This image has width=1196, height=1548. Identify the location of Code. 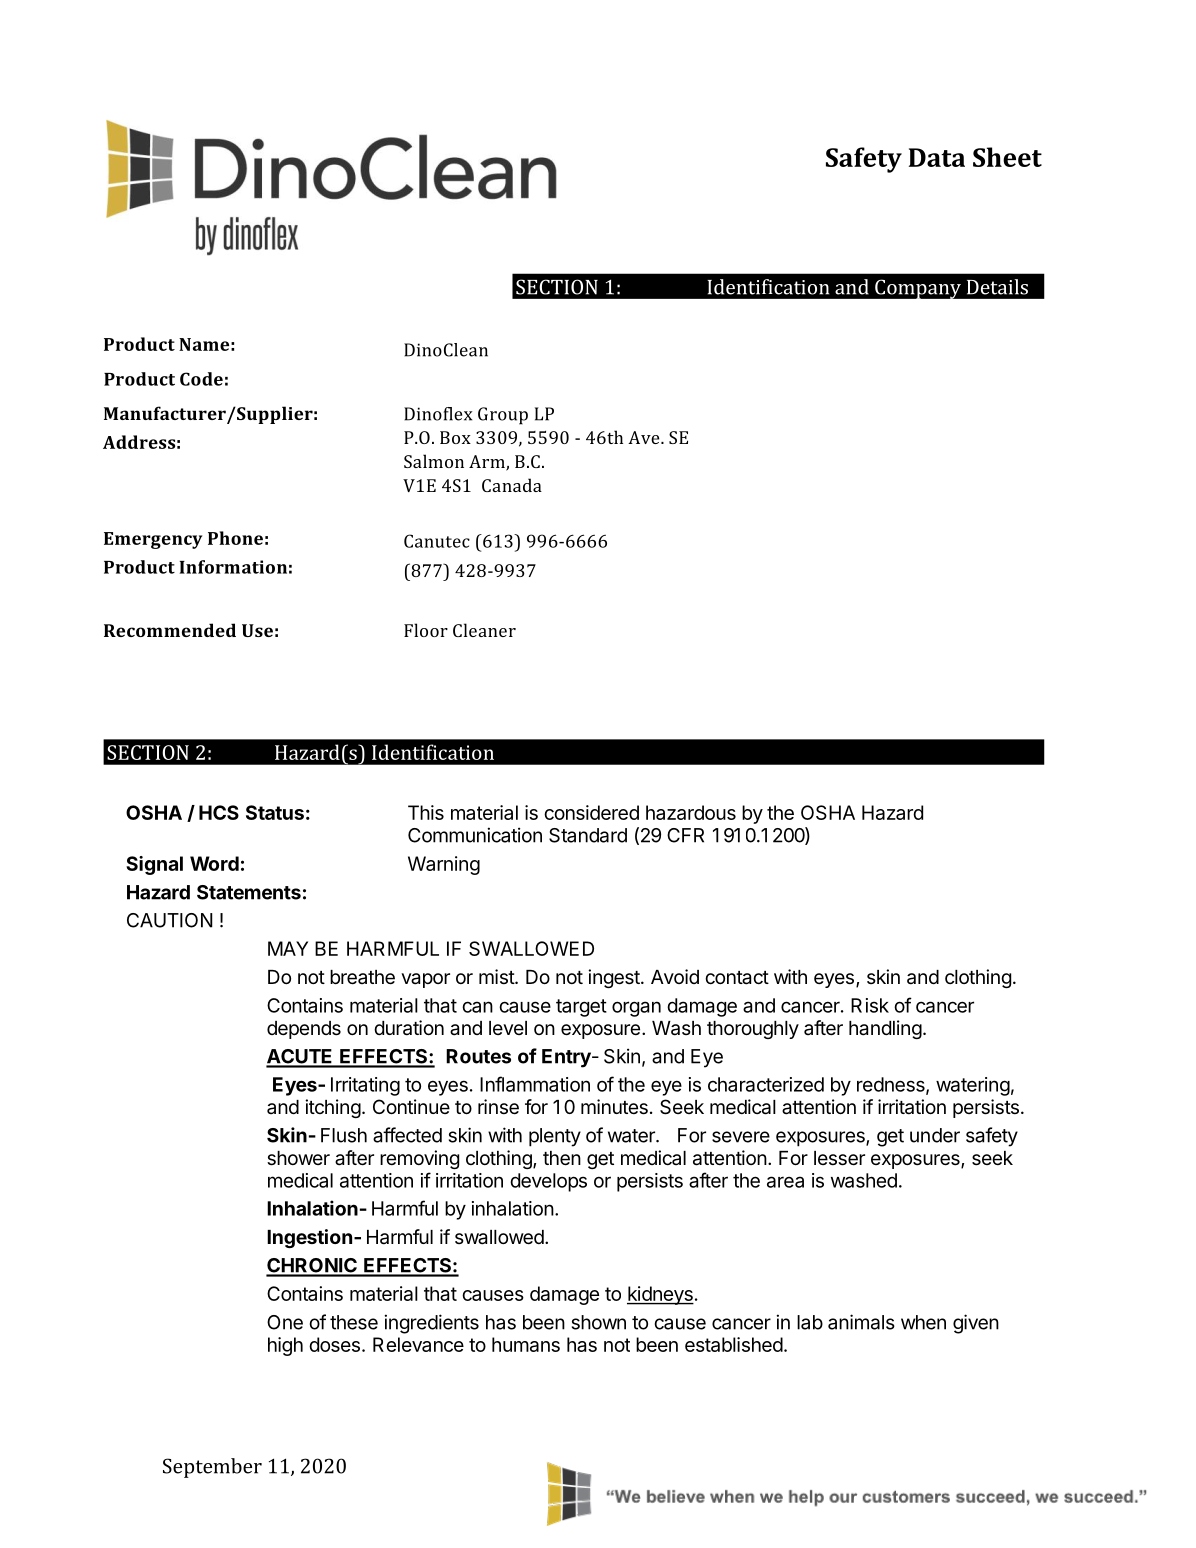
(201, 379).
